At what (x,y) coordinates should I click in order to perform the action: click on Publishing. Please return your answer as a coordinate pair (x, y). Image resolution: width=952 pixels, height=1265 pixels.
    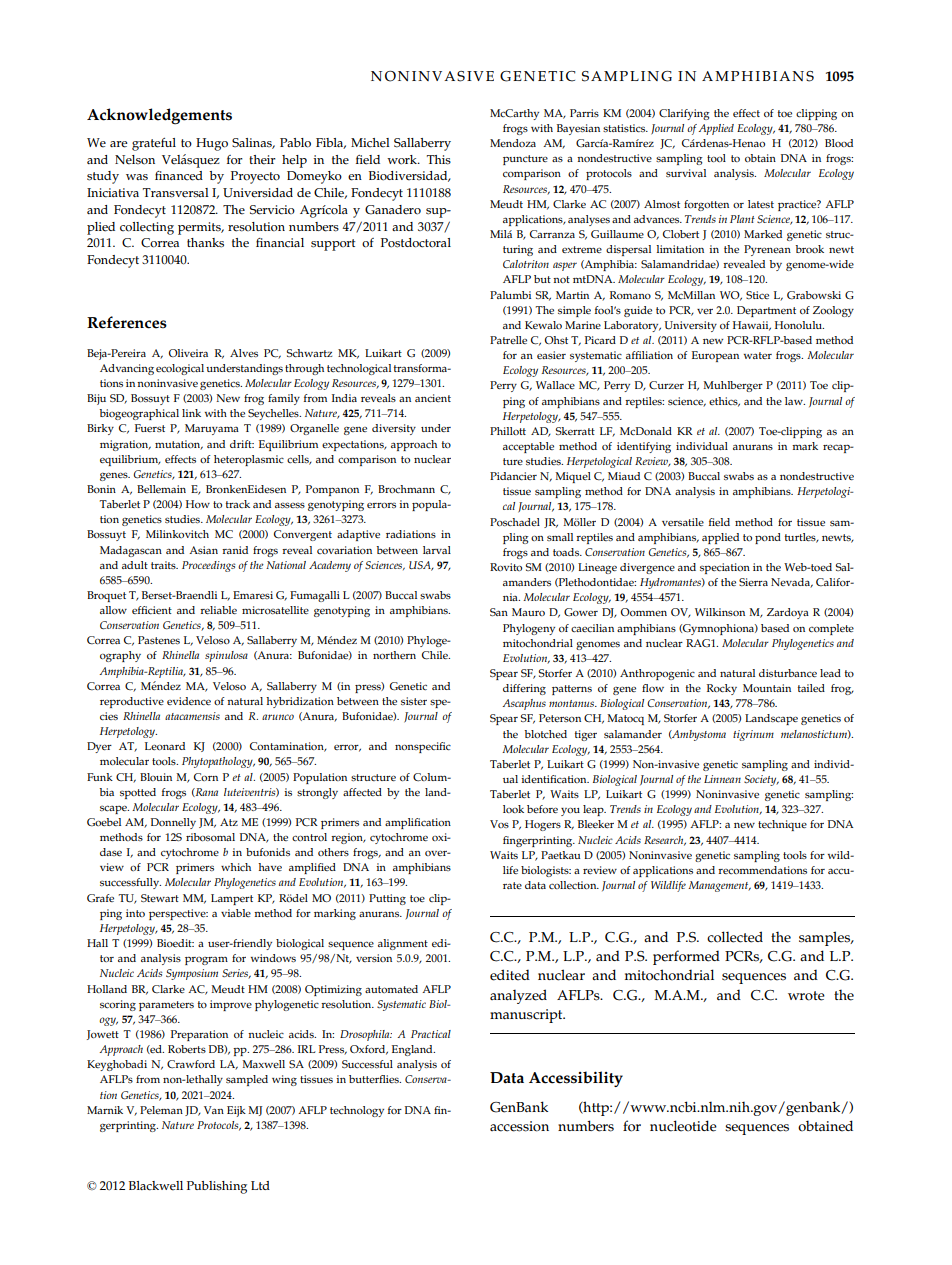
    Looking at the image, I should click on (217, 1187).
